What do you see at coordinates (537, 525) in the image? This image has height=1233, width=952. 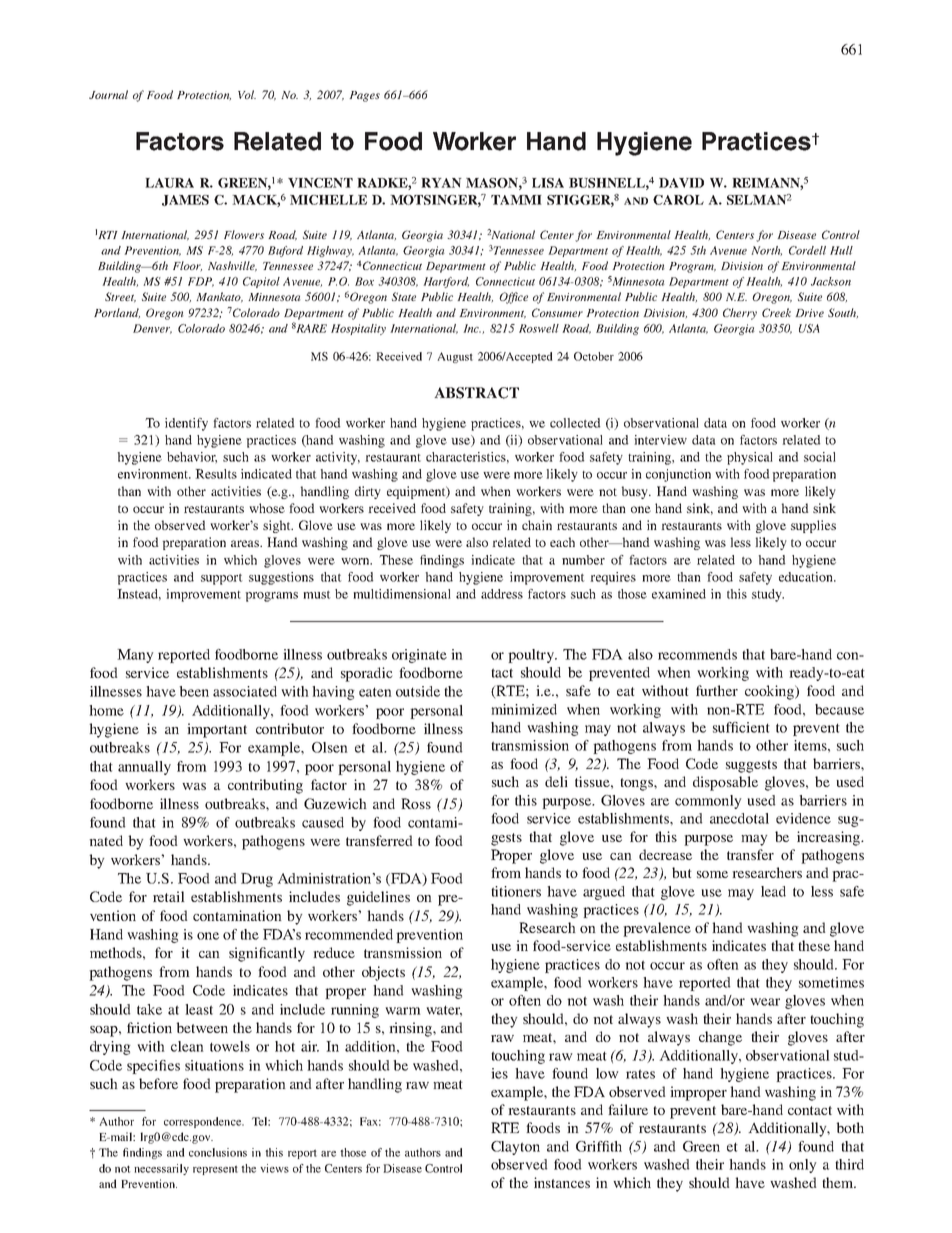 I see `chain` at bounding box center [537, 525].
